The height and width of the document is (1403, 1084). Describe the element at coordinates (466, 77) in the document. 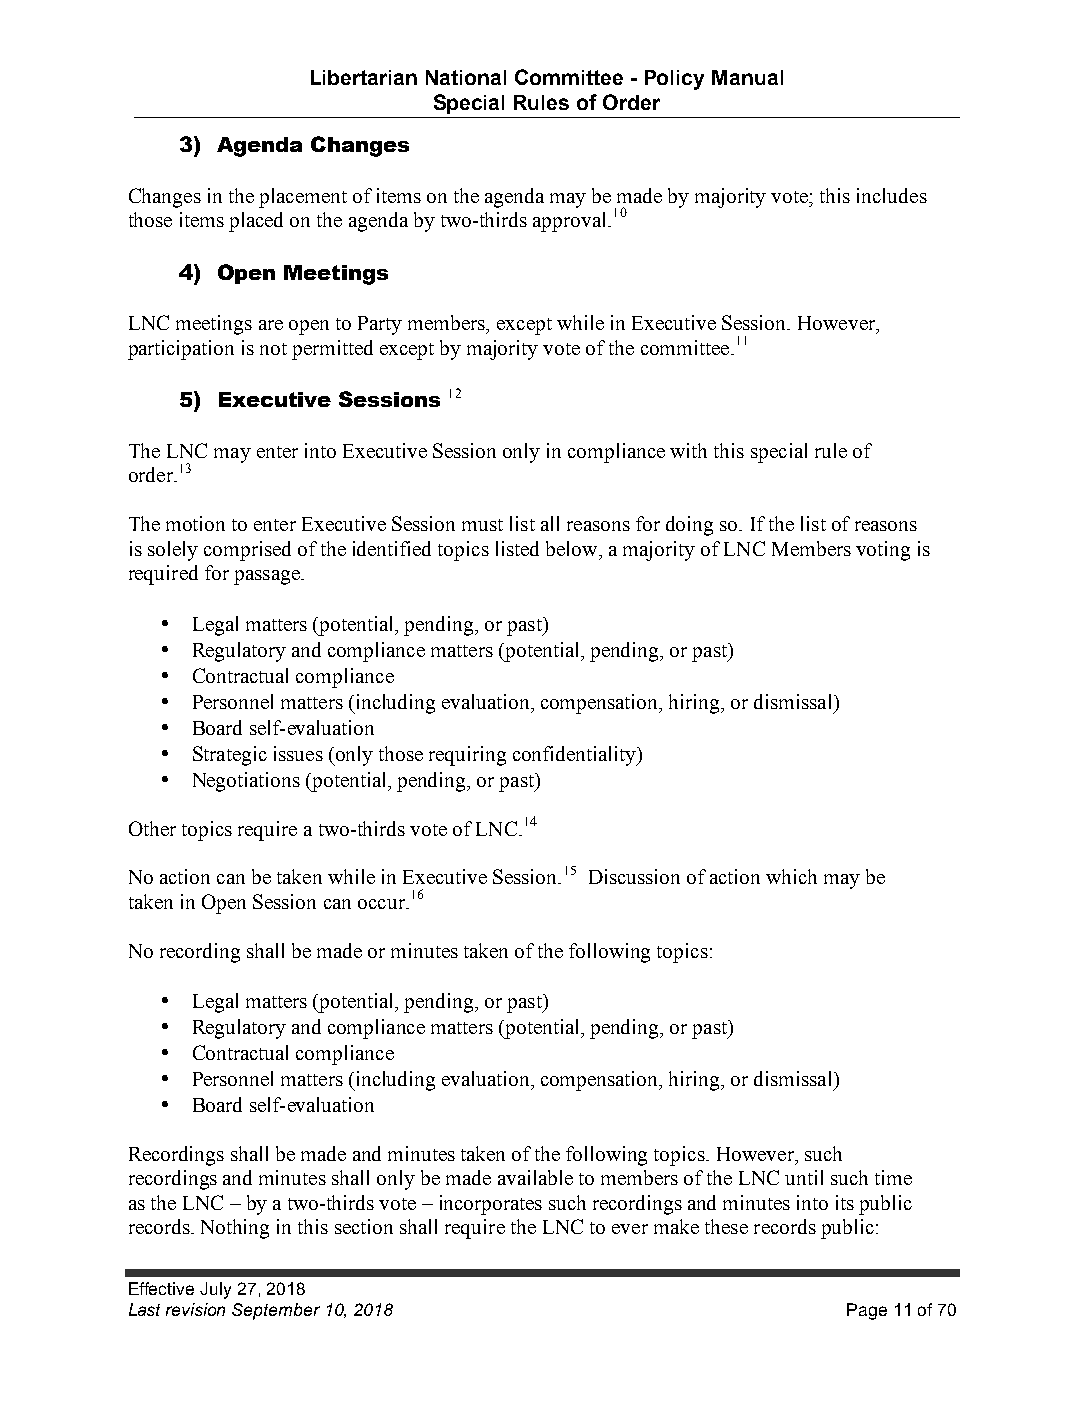

I see `National` at that location.
